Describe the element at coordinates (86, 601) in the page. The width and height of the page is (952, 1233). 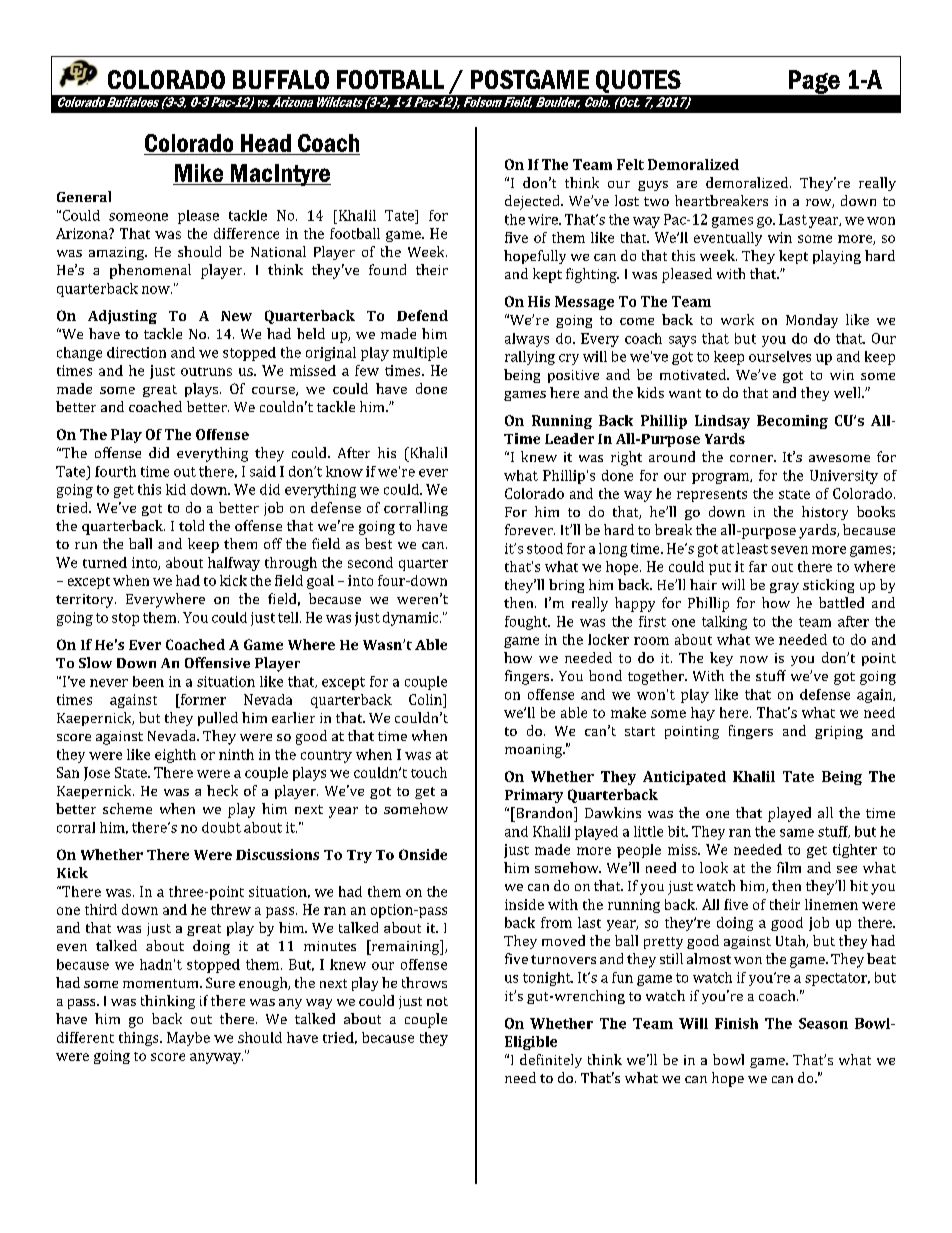
I see `territory` at that location.
